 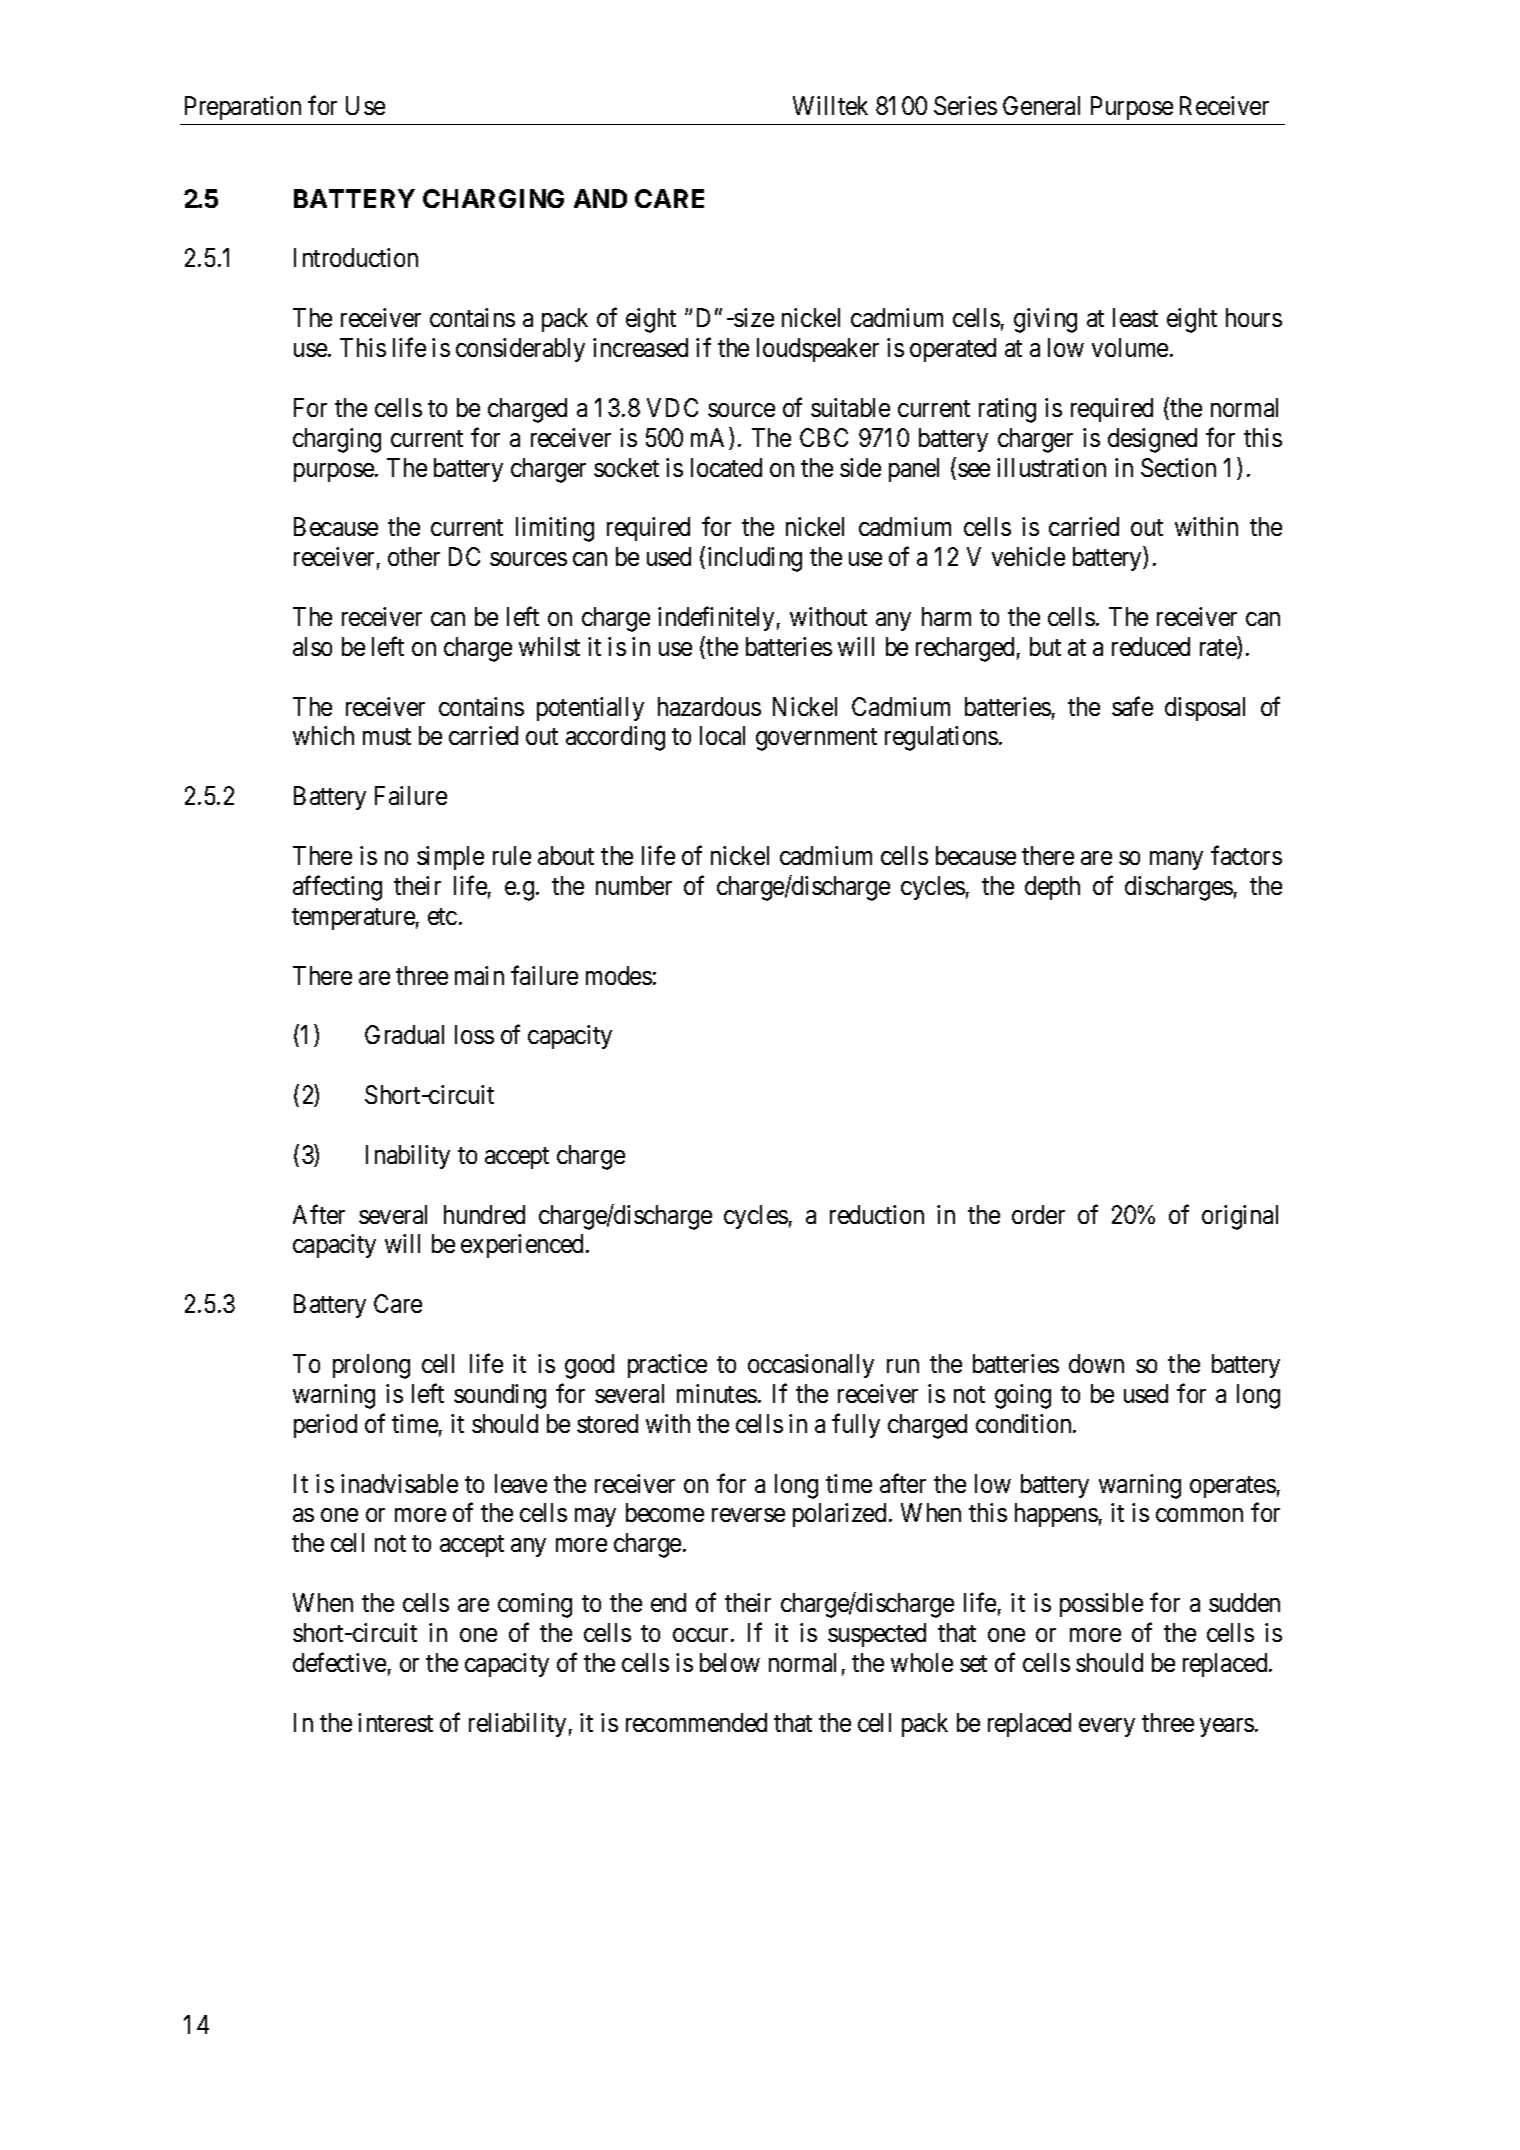 I want to click on AND, so click(x=600, y=198).
